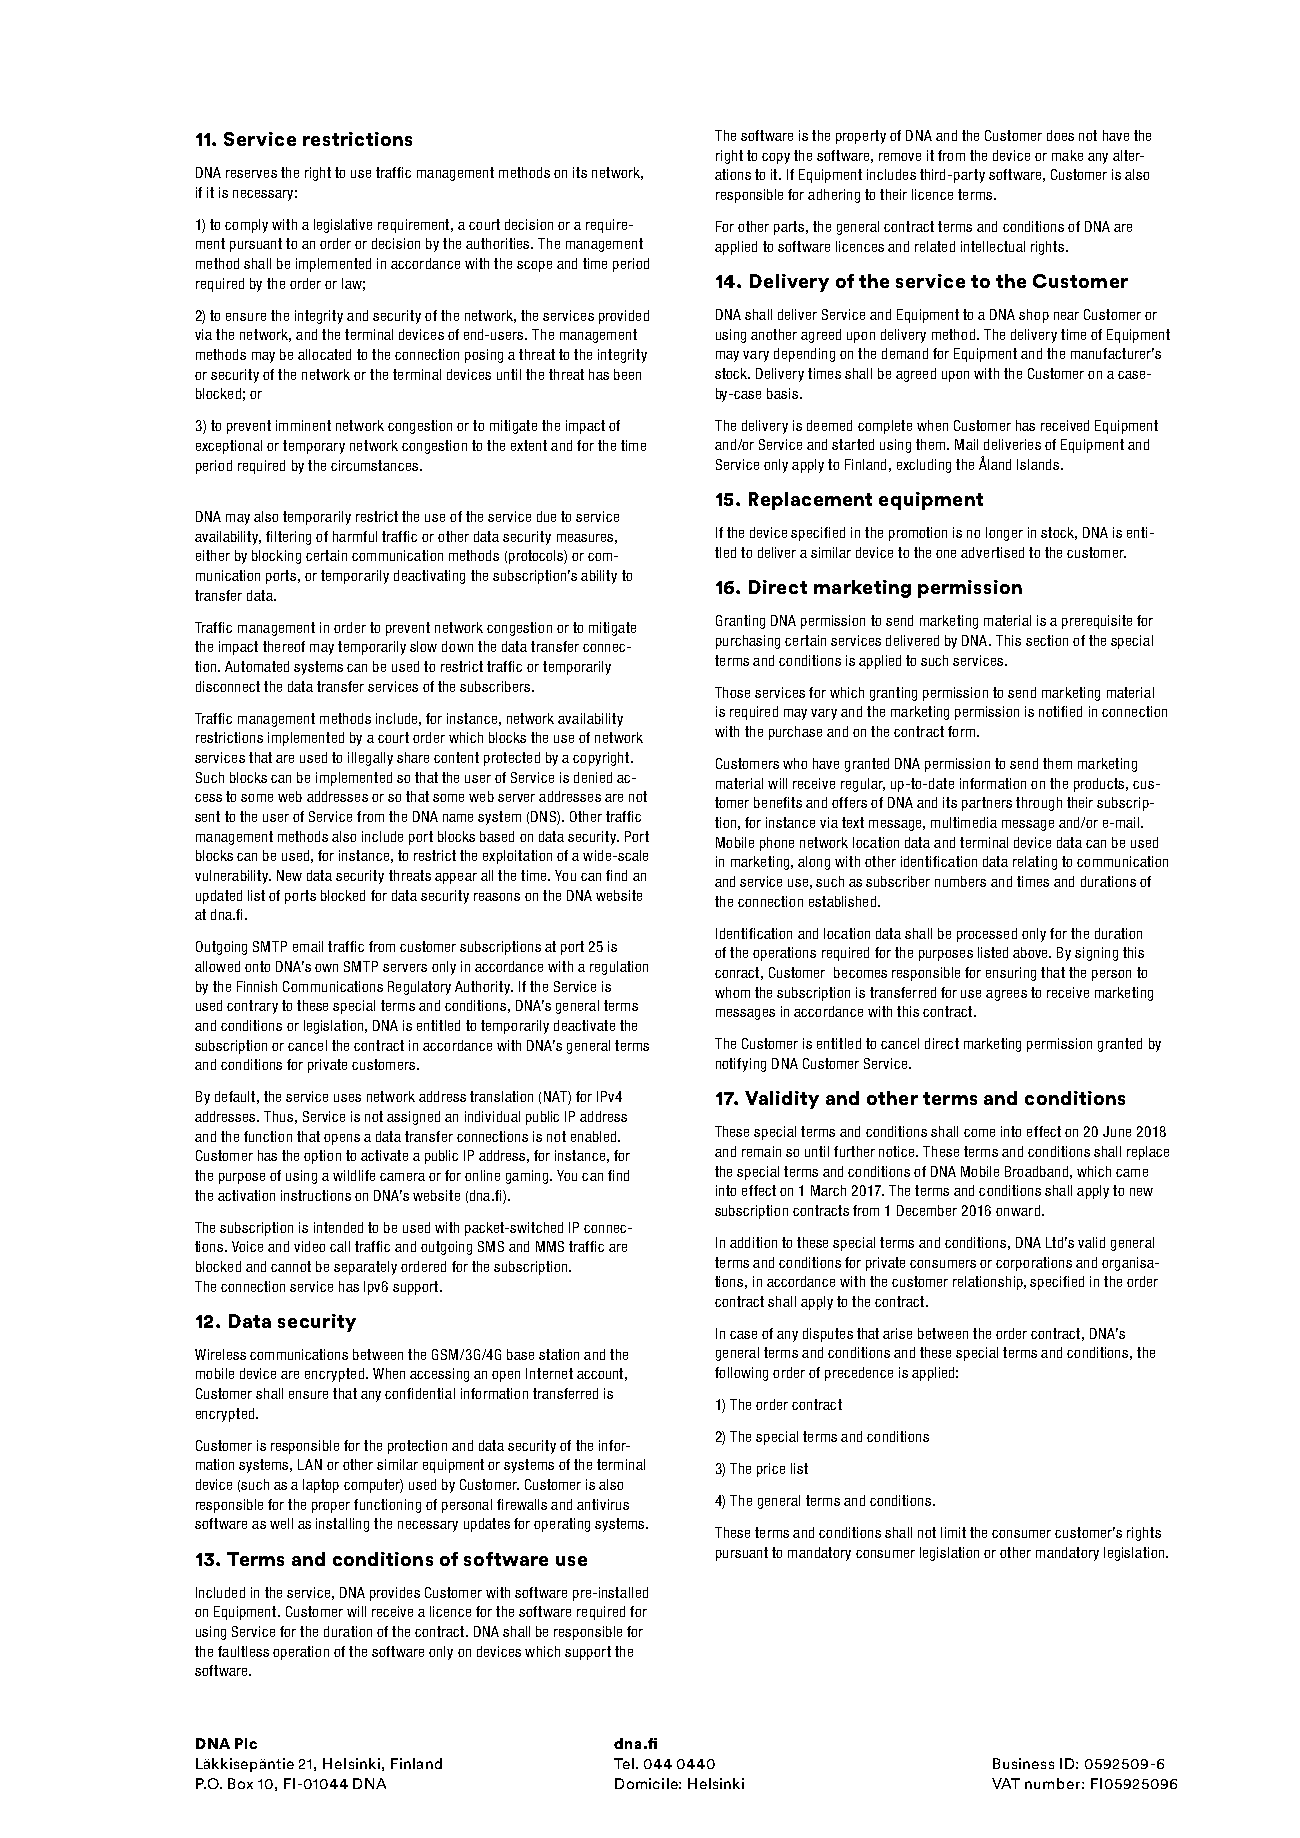  What do you see at coordinates (897, 1333) in the page?
I see `arise` at bounding box center [897, 1333].
